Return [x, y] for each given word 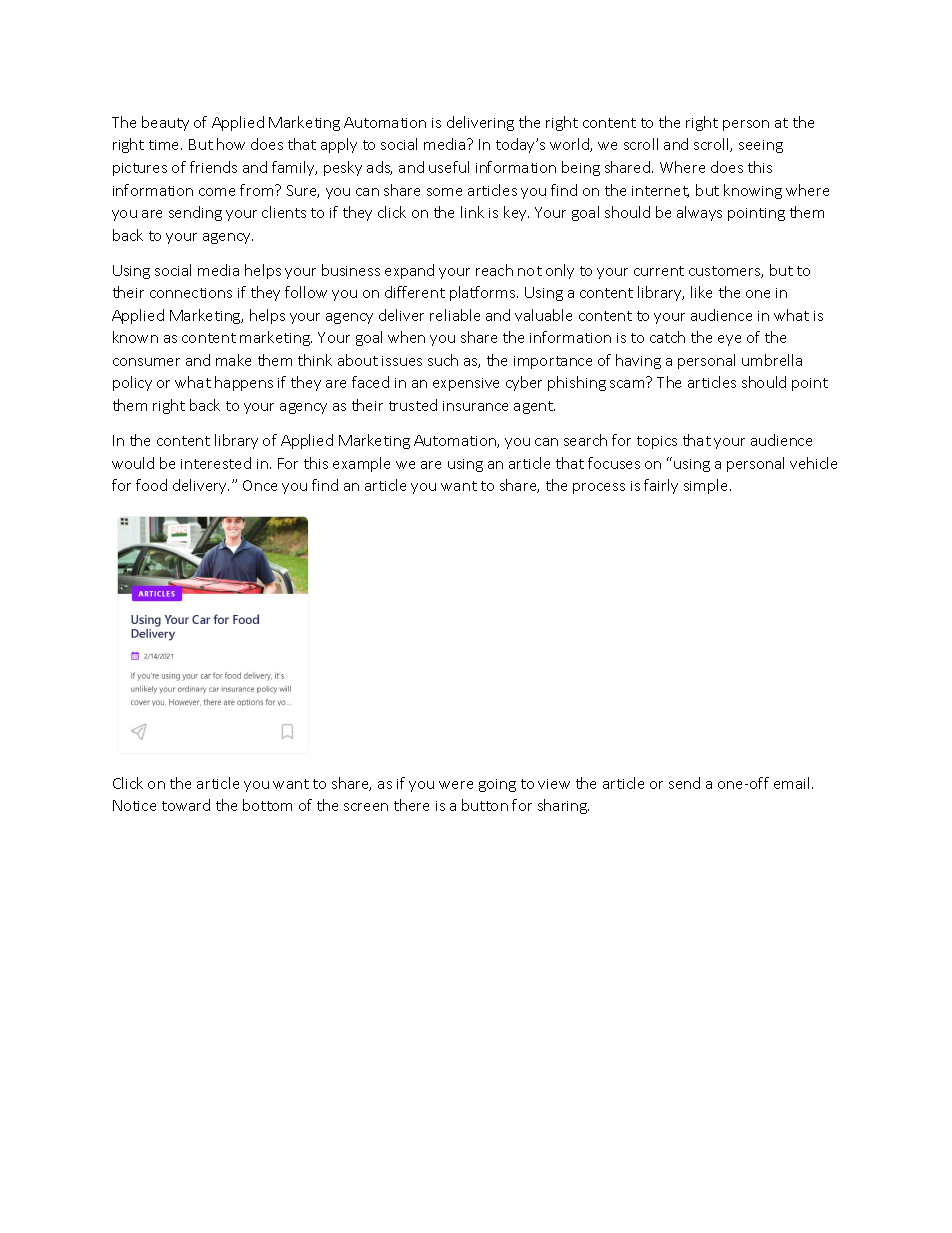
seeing [761, 146]
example [361, 464]
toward [186, 805]
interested [216, 463]
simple [707, 486]
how [231, 144]
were [456, 785]
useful [449, 167]
